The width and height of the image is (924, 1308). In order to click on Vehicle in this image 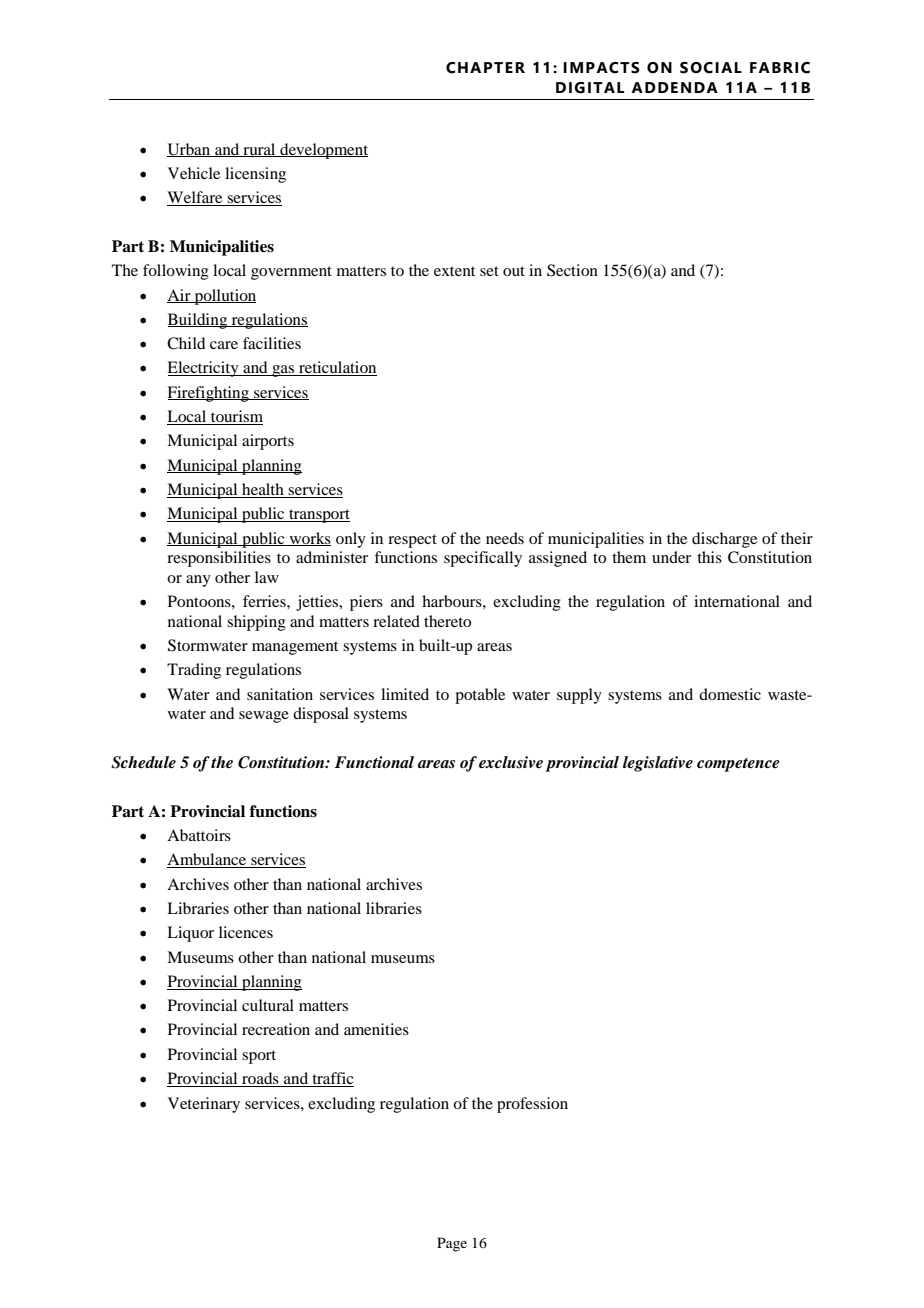, I will do `click(194, 173)`.
